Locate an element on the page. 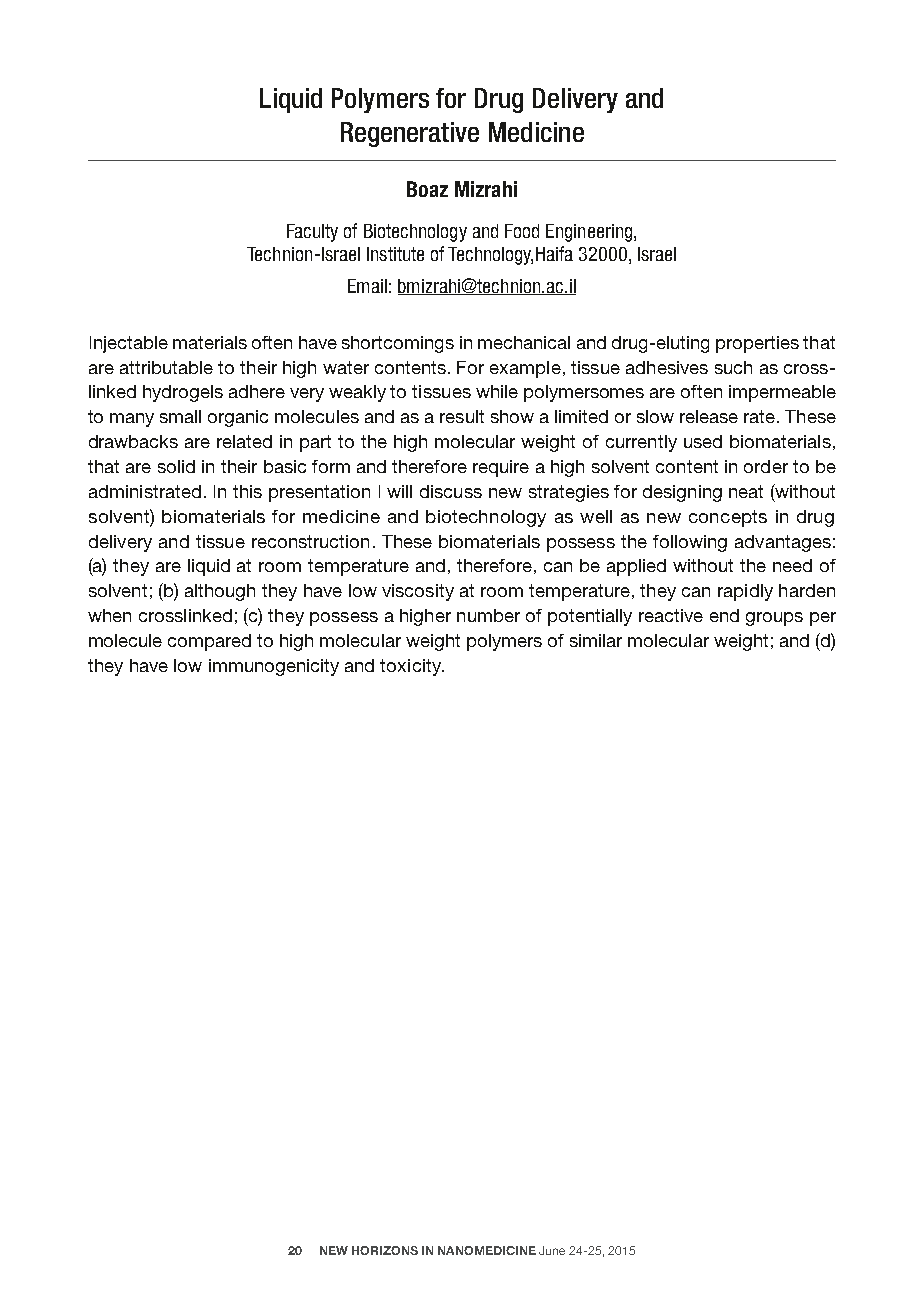 The height and width of the page is (1308, 924). compared is located at coordinates (209, 642).
